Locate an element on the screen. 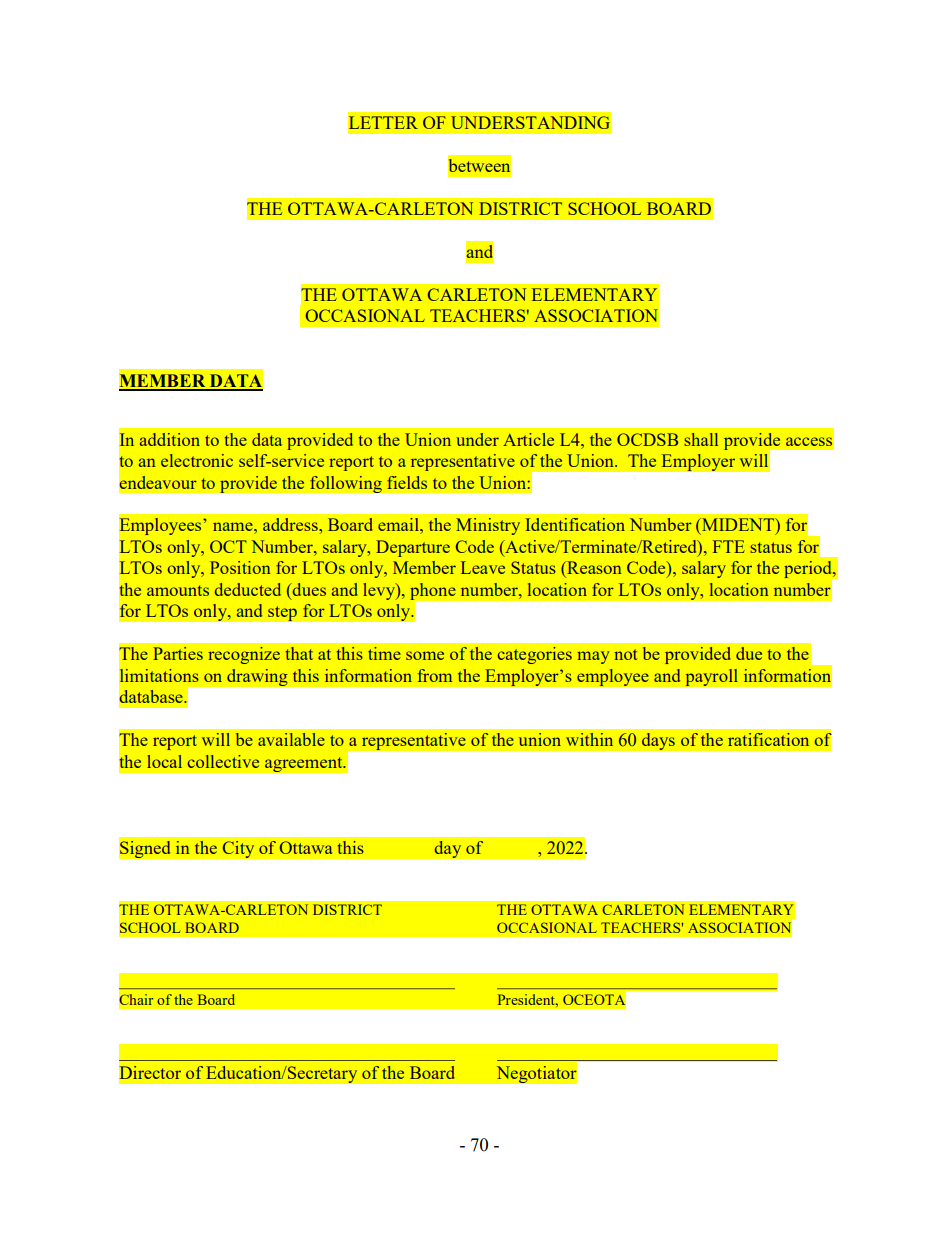 The width and height of the screenshot is (952, 1233). Leave is located at coordinates (483, 567).
